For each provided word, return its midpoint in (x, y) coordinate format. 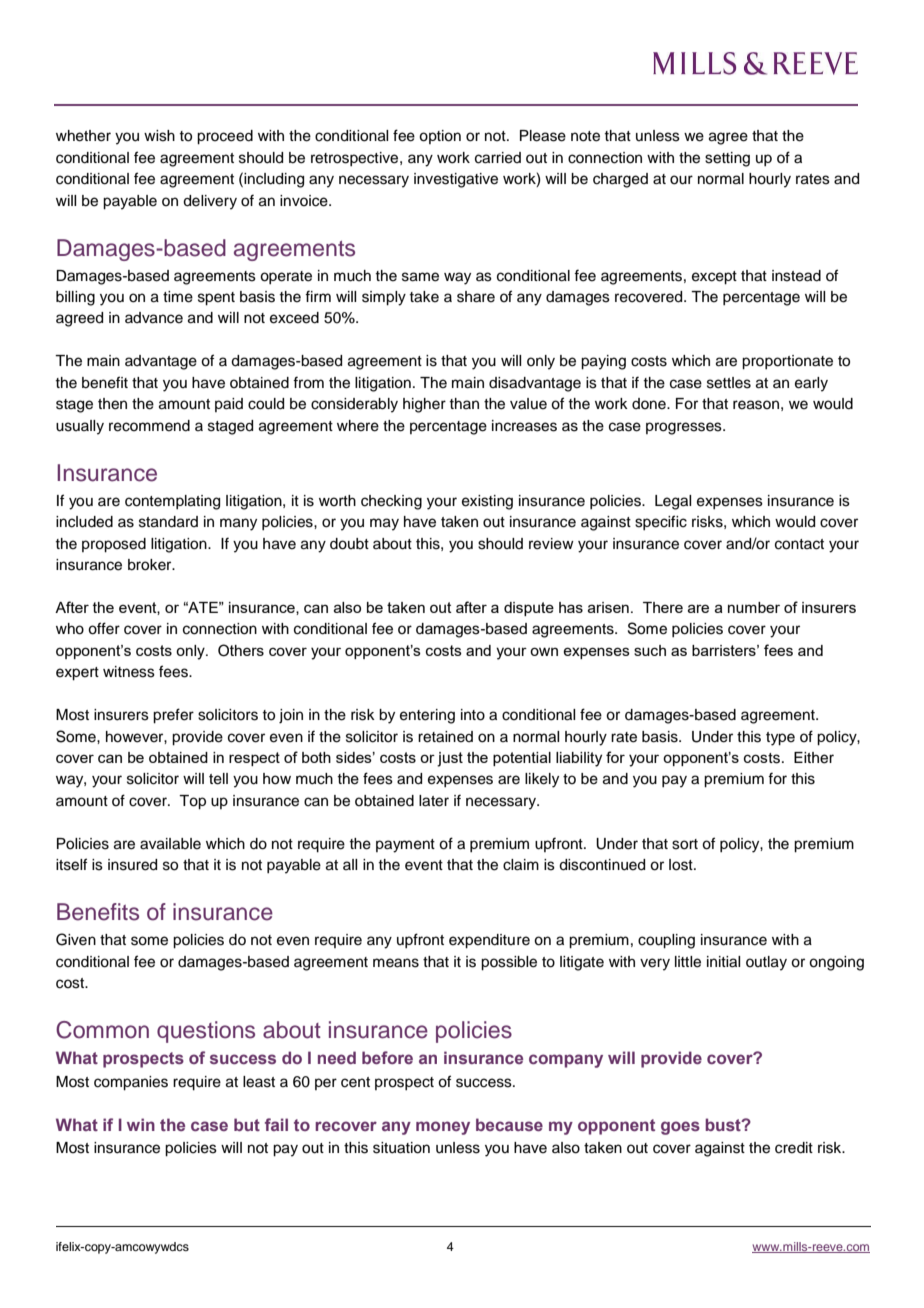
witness (129, 672)
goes (680, 1128)
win (141, 1124)
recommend (149, 426)
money (443, 1128)
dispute (529, 609)
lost (682, 865)
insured (132, 865)
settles (729, 383)
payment (405, 846)
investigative (456, 180)
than (464, 403)
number (754, 607)
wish (159, 136)
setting (727, 159)
